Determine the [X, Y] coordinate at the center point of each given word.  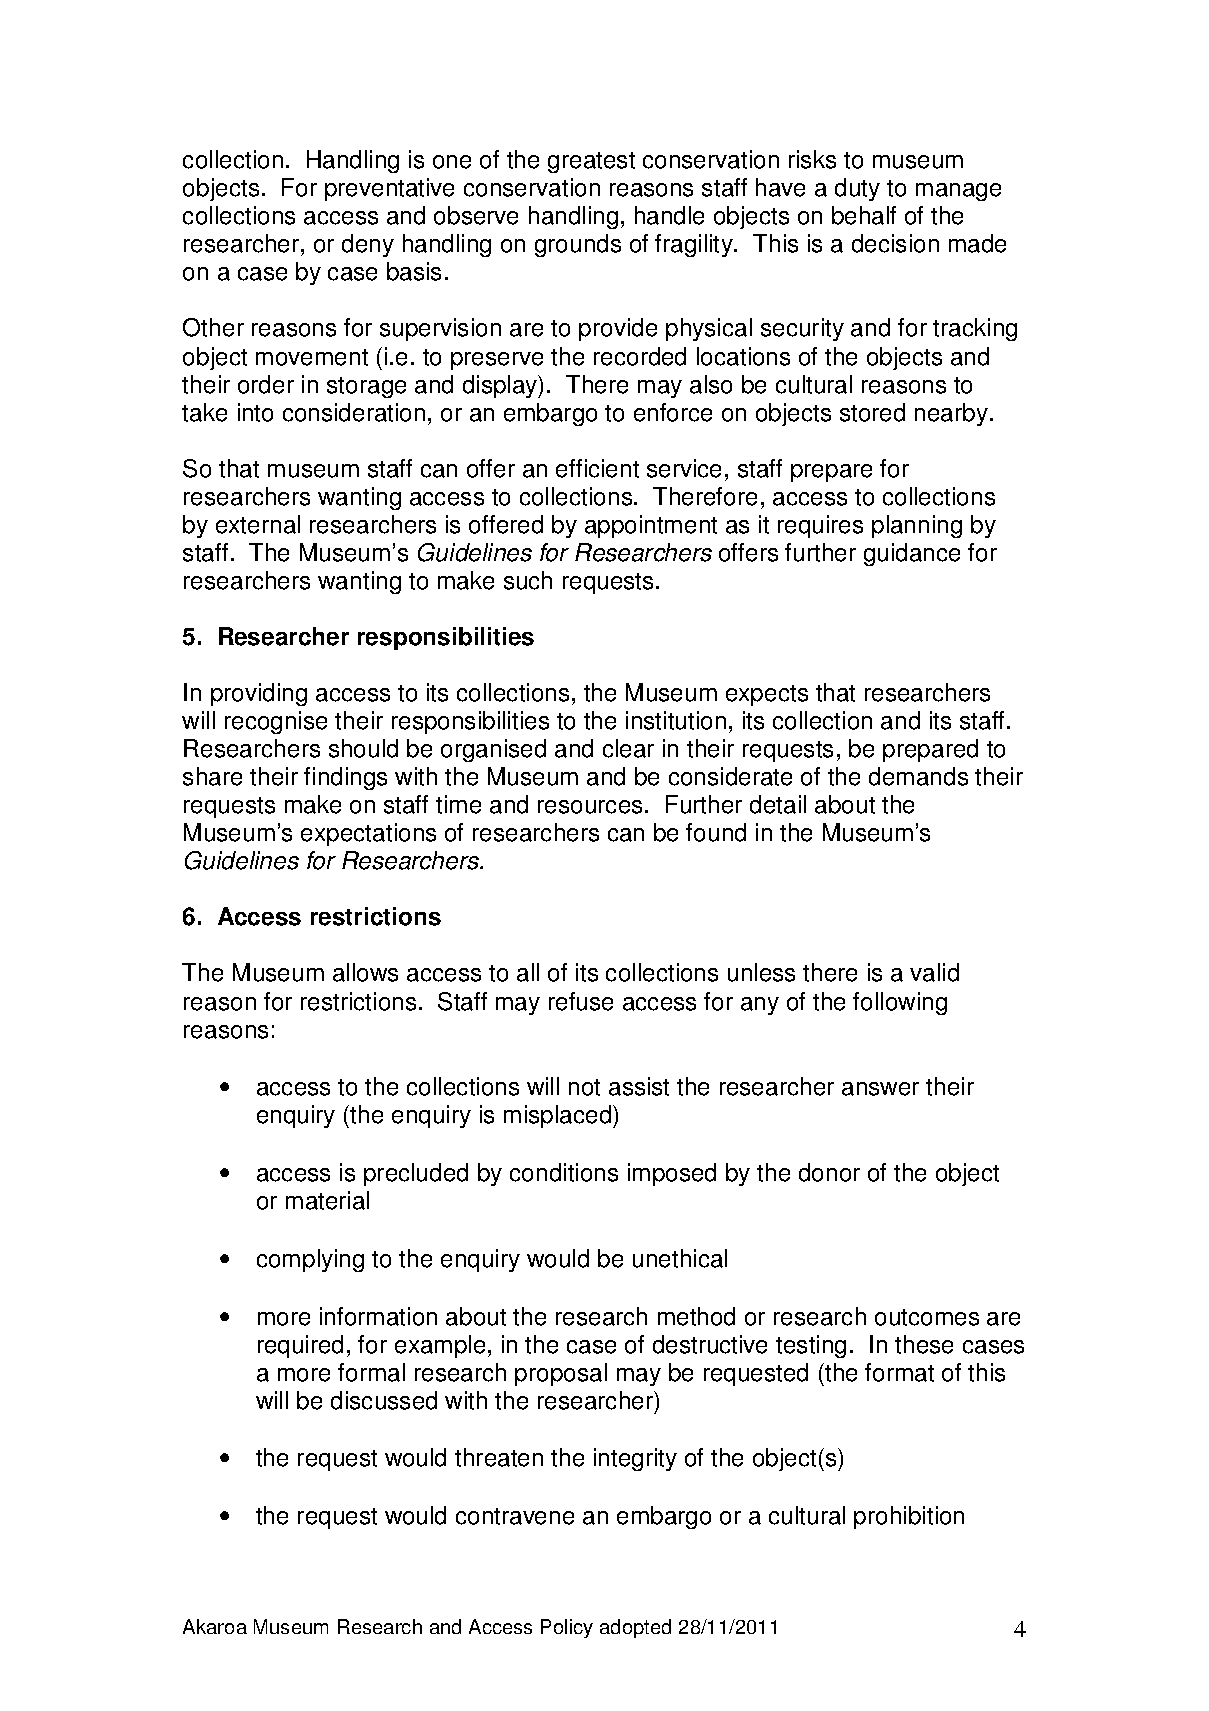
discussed [384, 1400]
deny [368, 245]
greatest [591, 162]
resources [590, 807]
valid [934, 972]
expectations [368, 834]
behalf [864, 215]
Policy [567, 1628]
